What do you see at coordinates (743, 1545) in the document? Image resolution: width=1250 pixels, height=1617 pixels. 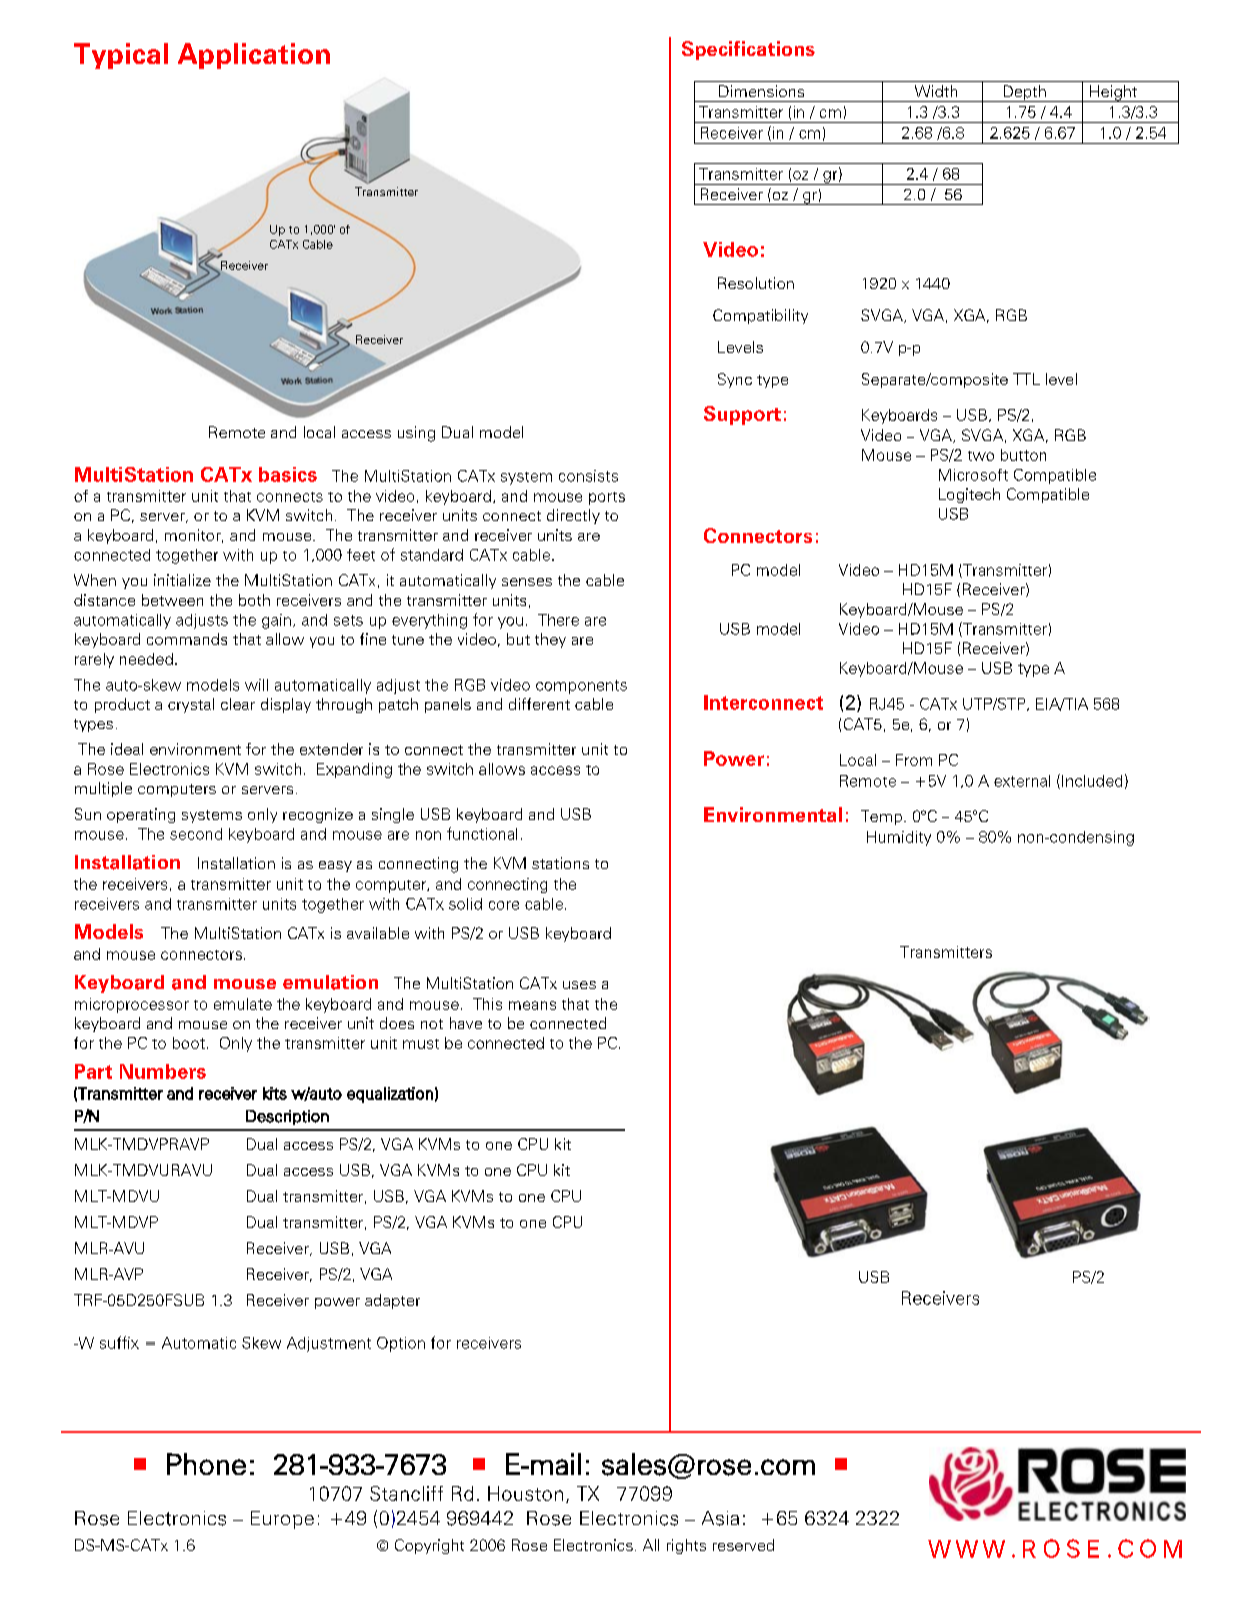 I see `reserved` at bounding box center [743, 1545].
